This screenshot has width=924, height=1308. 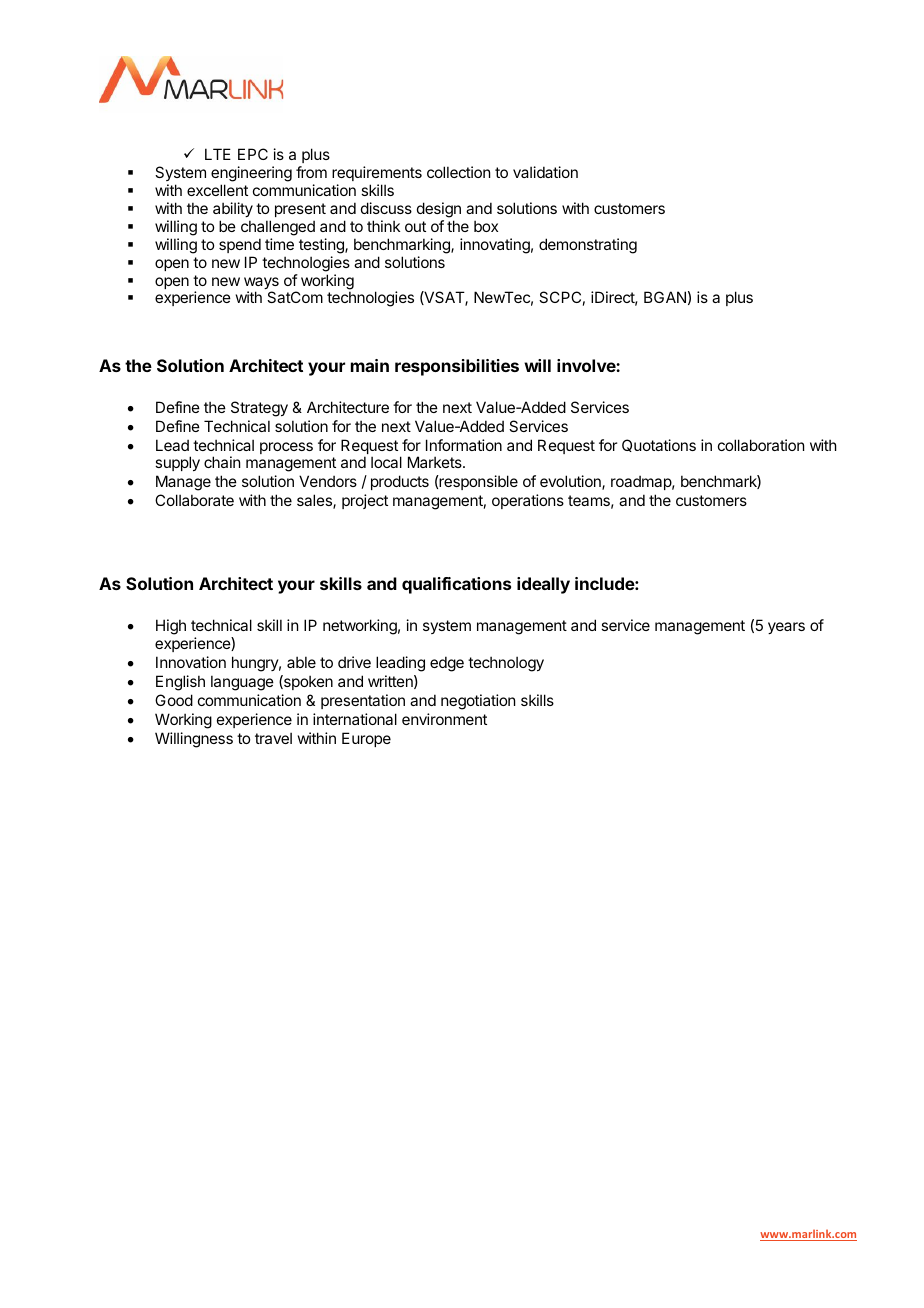 What do you see at coordinates (171, 627) in the screenshot?
I see `High` at bounding box center [171, 627].
